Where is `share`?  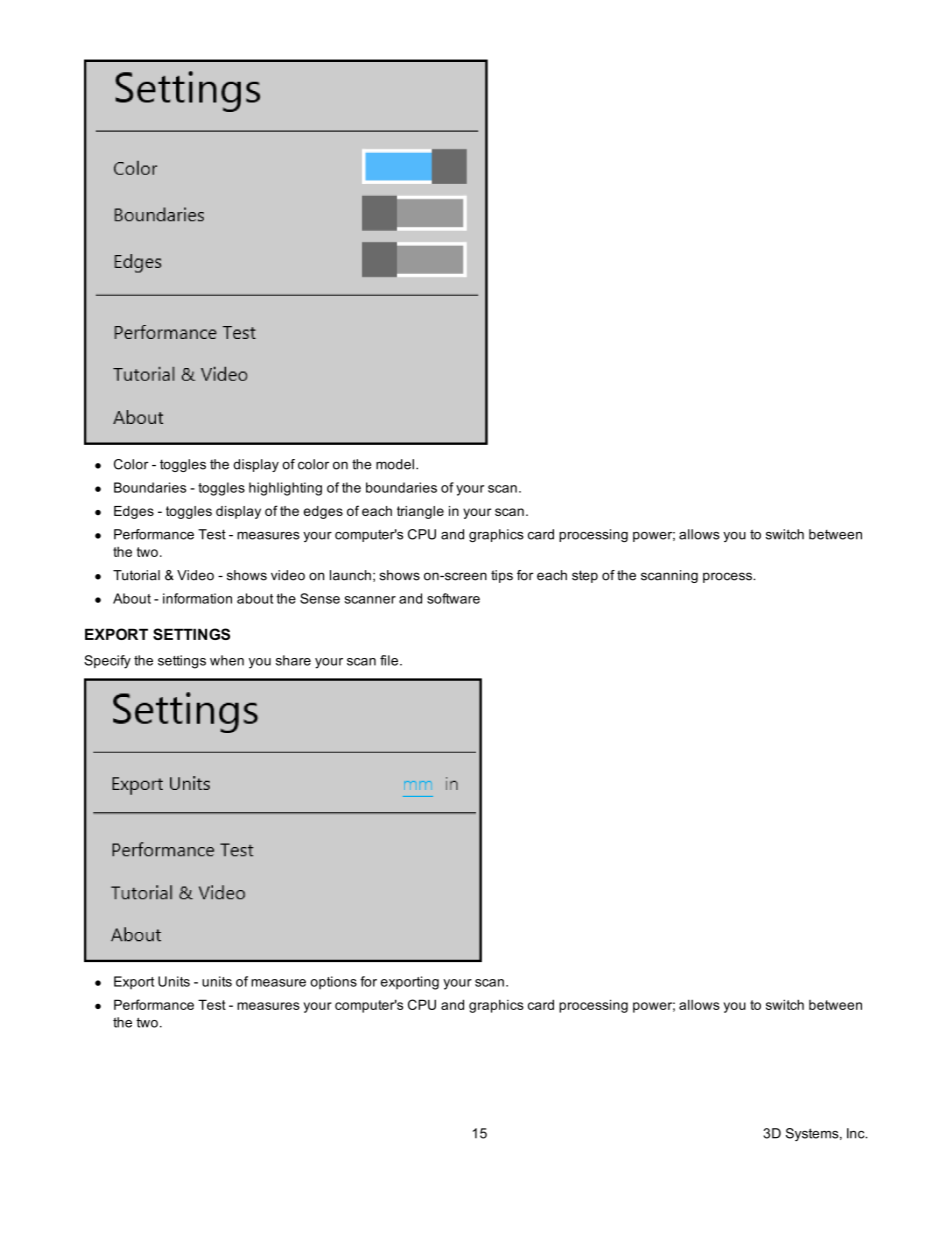 share is located at coordinates (293, 660).
